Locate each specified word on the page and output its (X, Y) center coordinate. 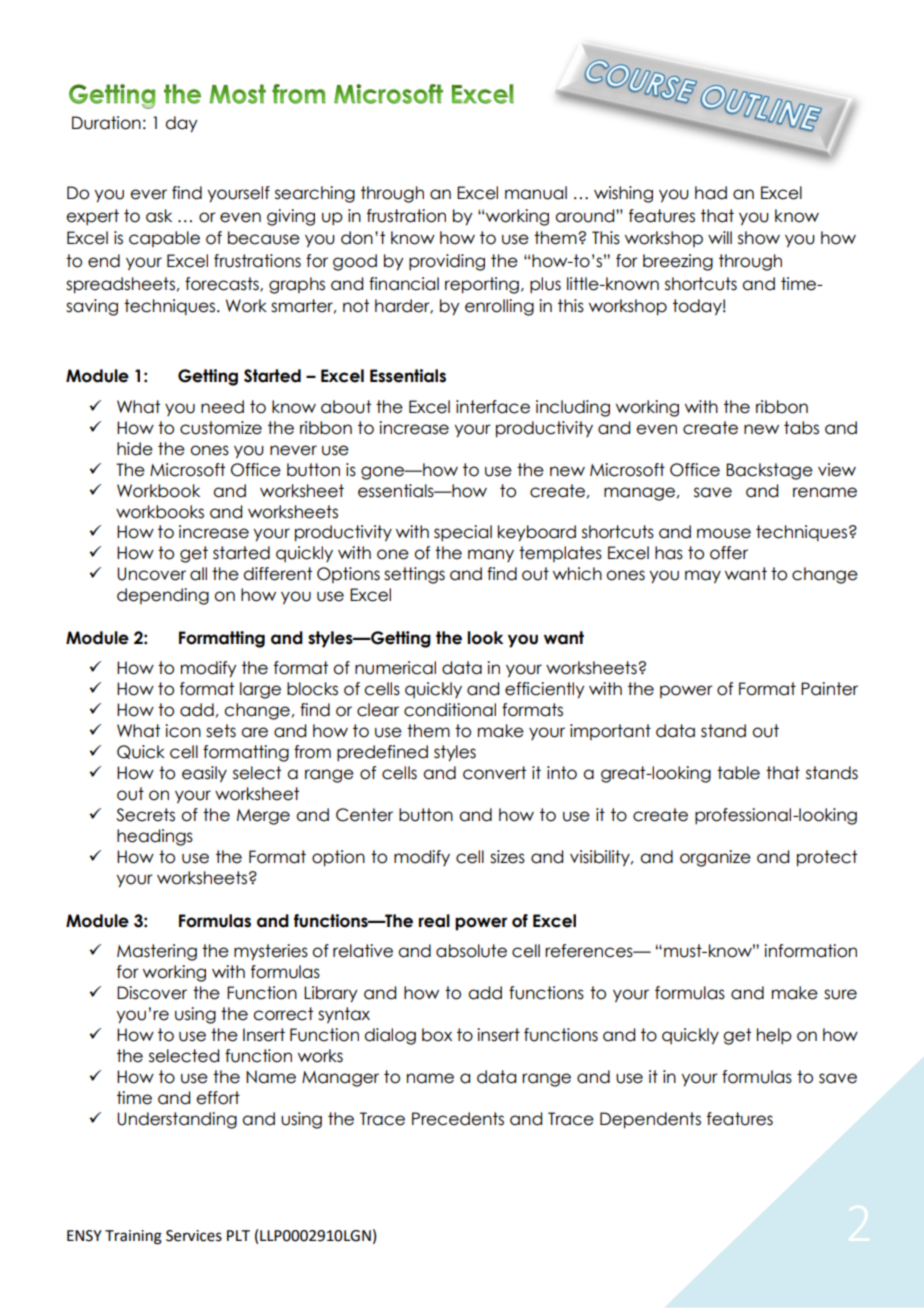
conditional (450, 710)
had (711, 193)
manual (536, 193)
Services (194, 1236)
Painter (829, 689)
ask (159, 216)
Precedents (458, 1119)
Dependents (650, 1120)
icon (183, 731)
